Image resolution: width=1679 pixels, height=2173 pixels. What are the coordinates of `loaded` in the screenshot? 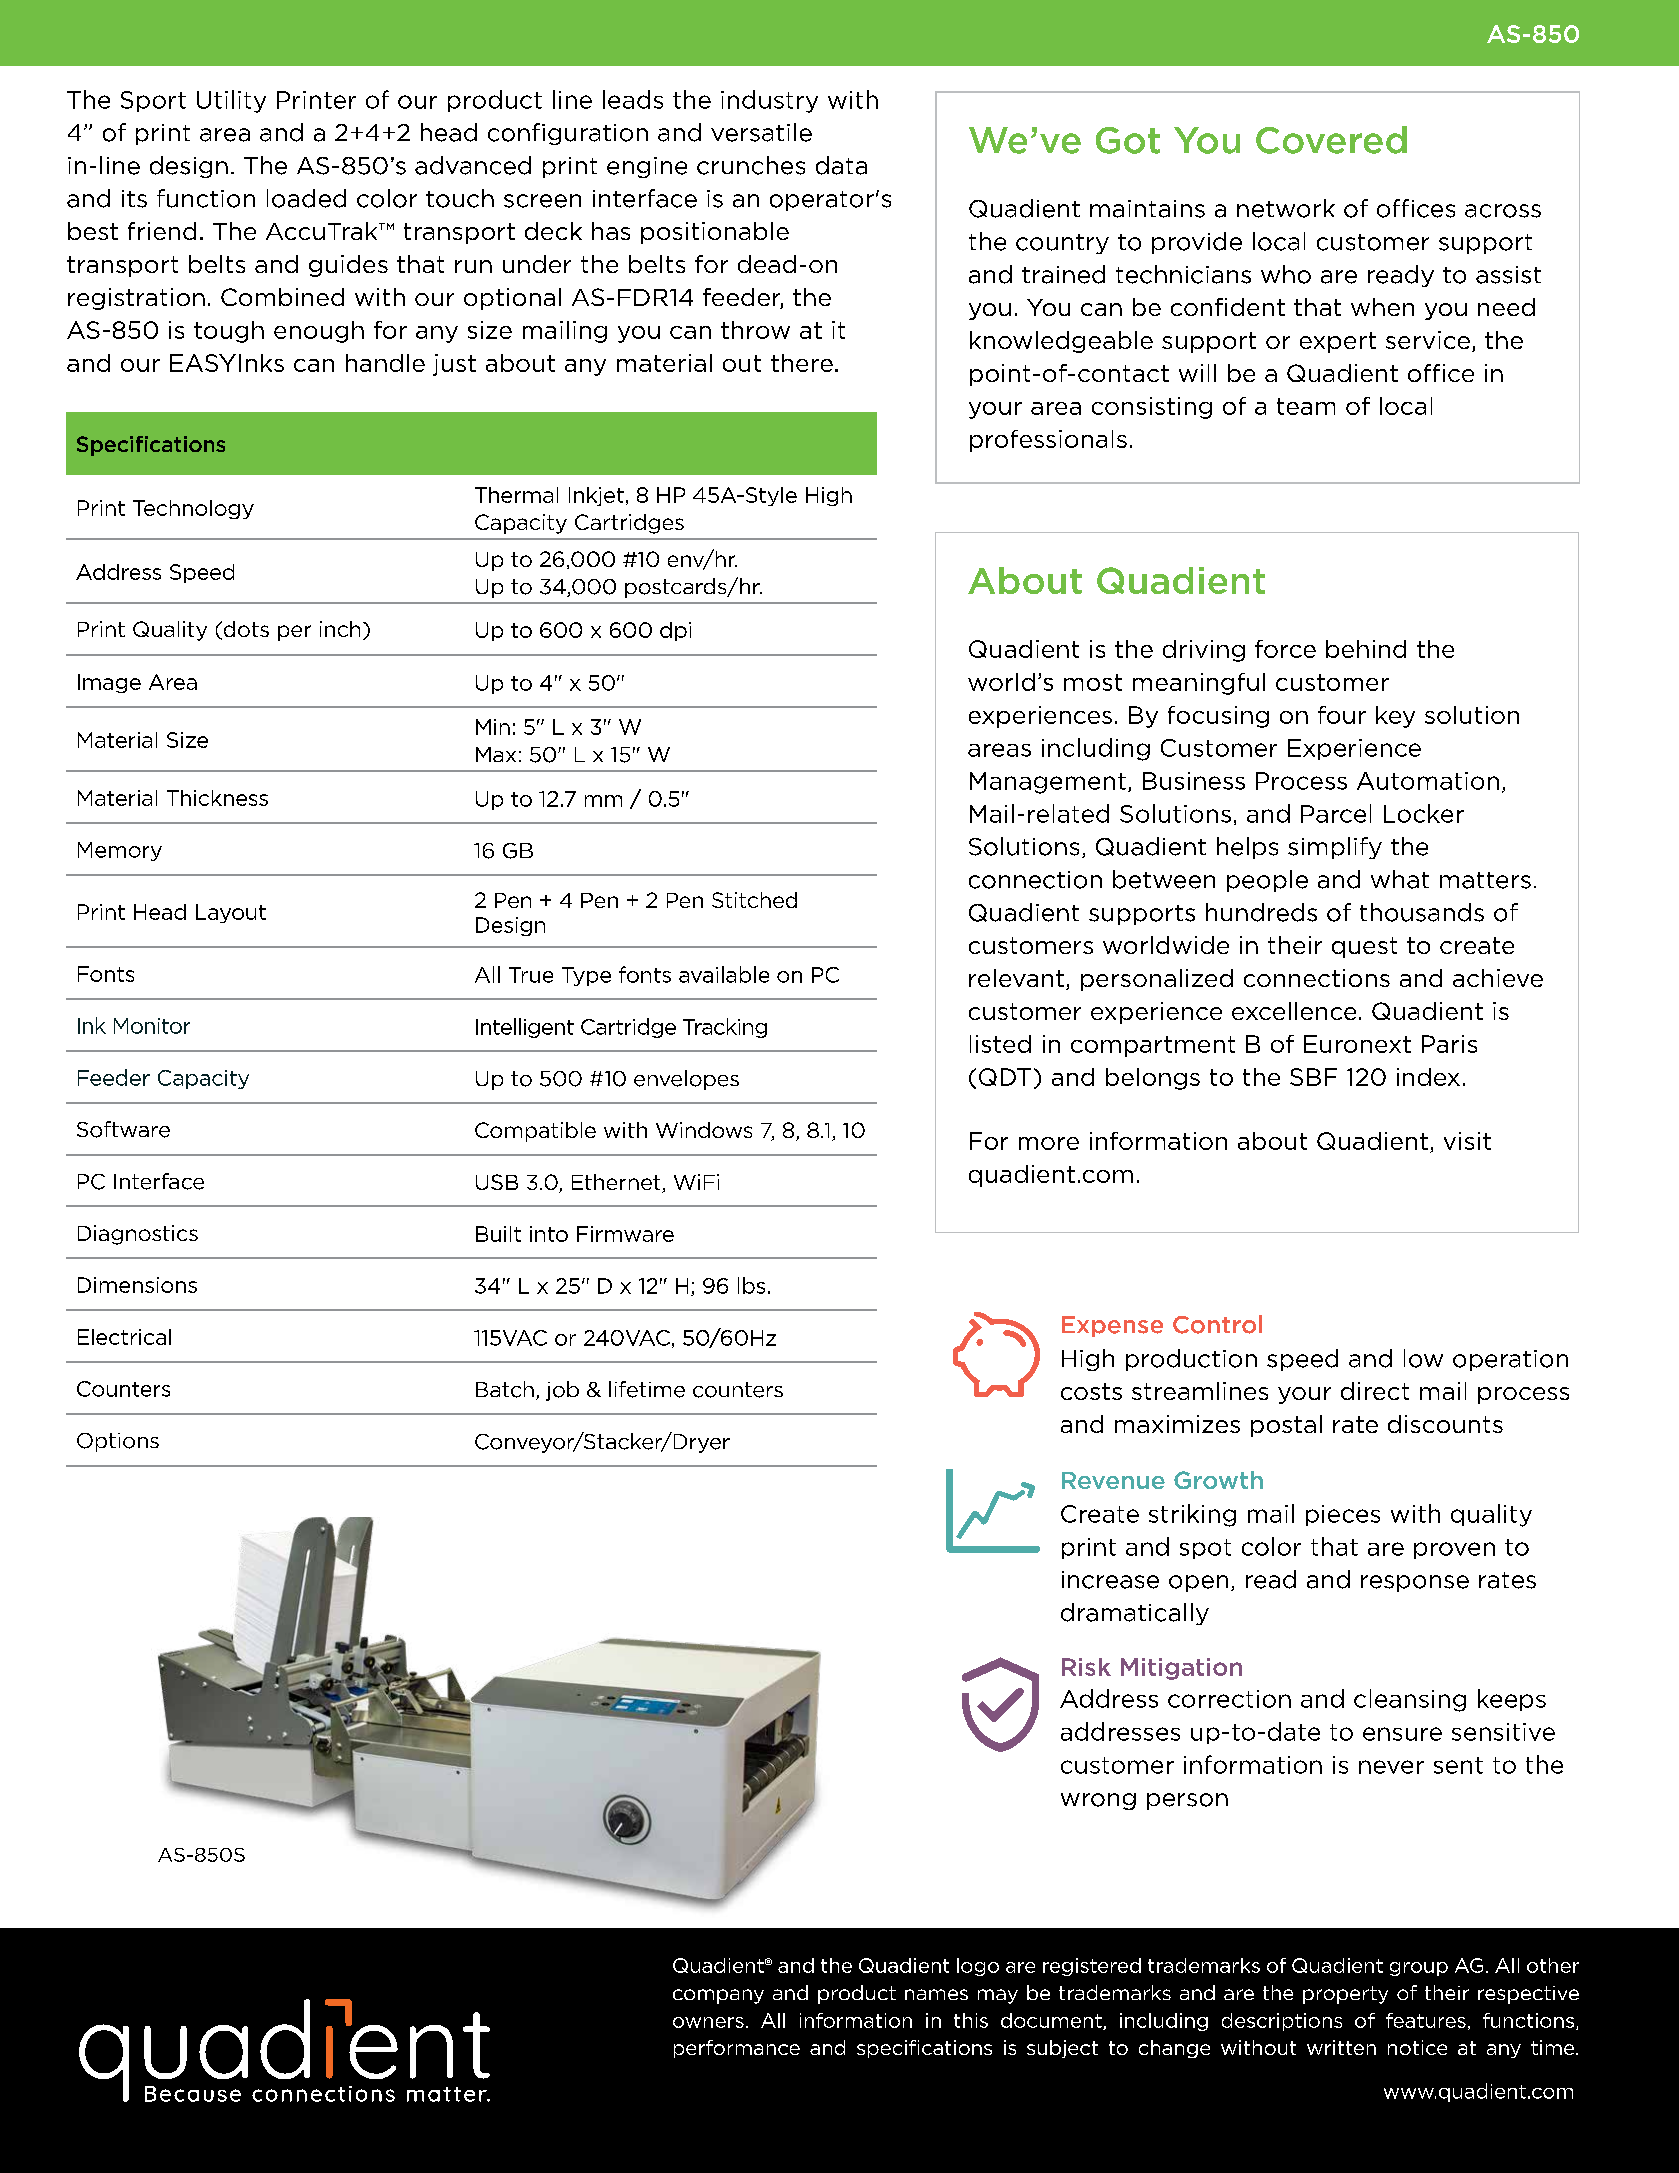 It's located at (306, 198).
